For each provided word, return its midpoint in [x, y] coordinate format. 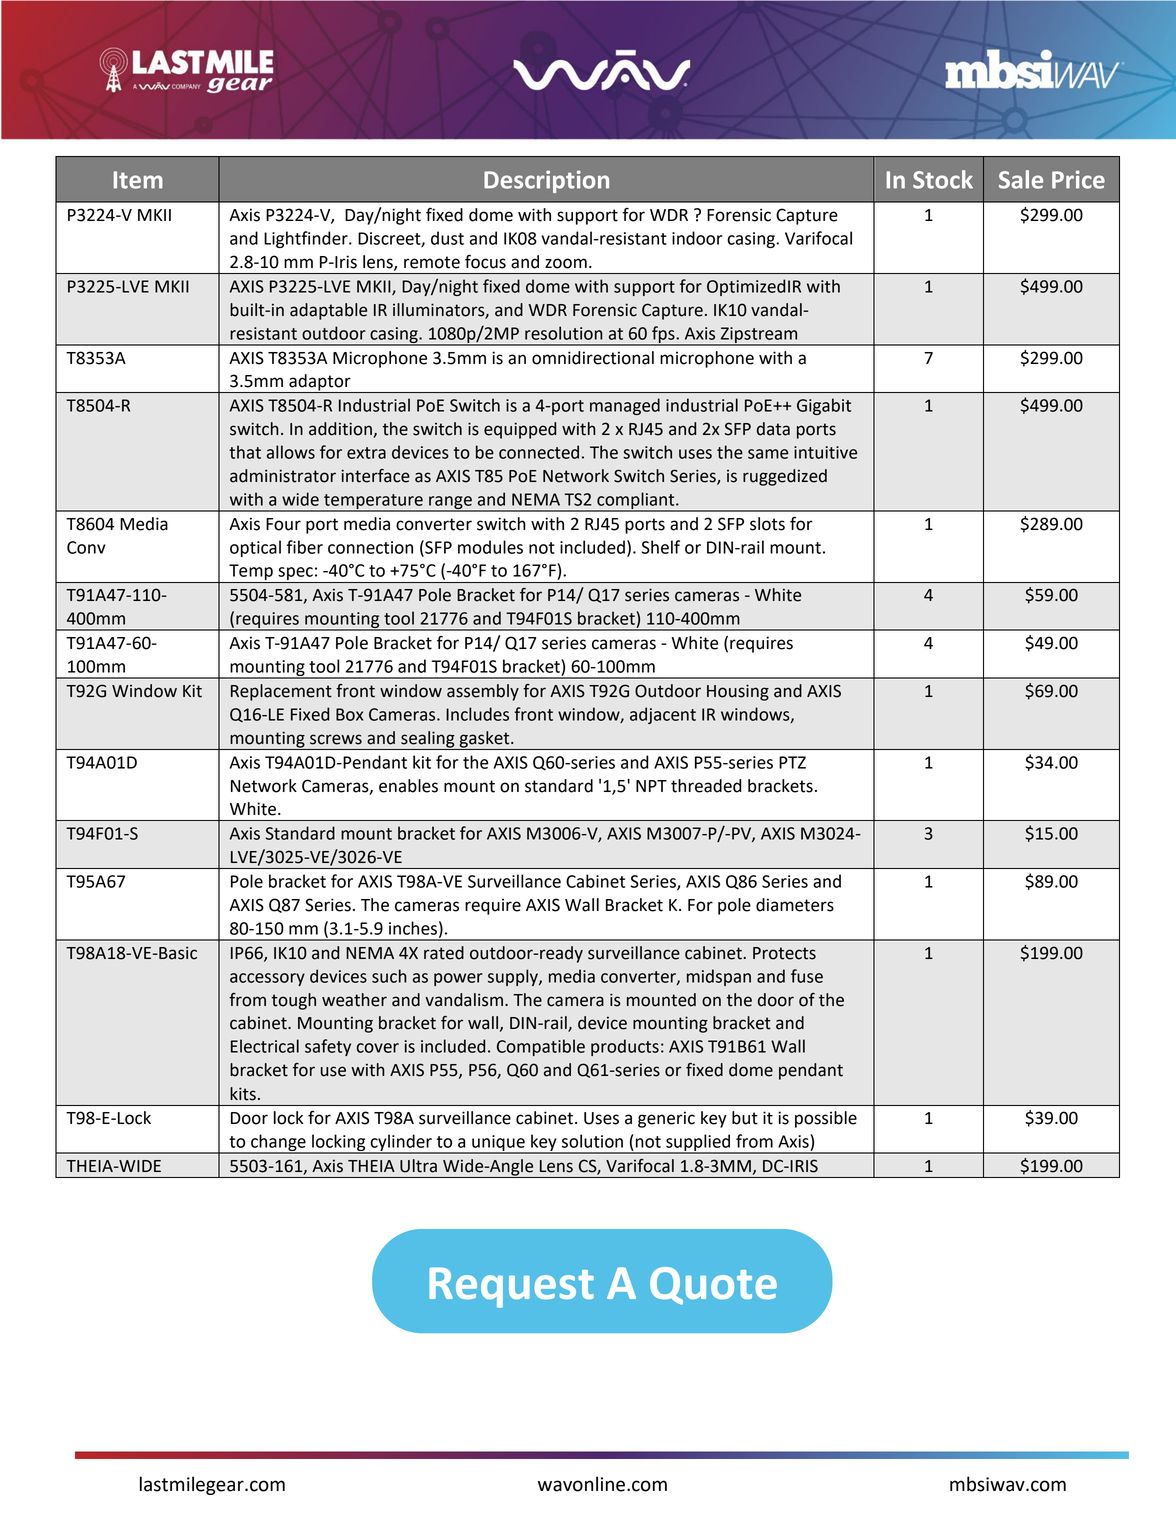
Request [511, 1287]
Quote [713, 1286]
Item [138, 180]
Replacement [281, 692]
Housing [738, 692]
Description [546, 181]
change [278, 1143]
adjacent [663, 715]
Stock [943, 179]
